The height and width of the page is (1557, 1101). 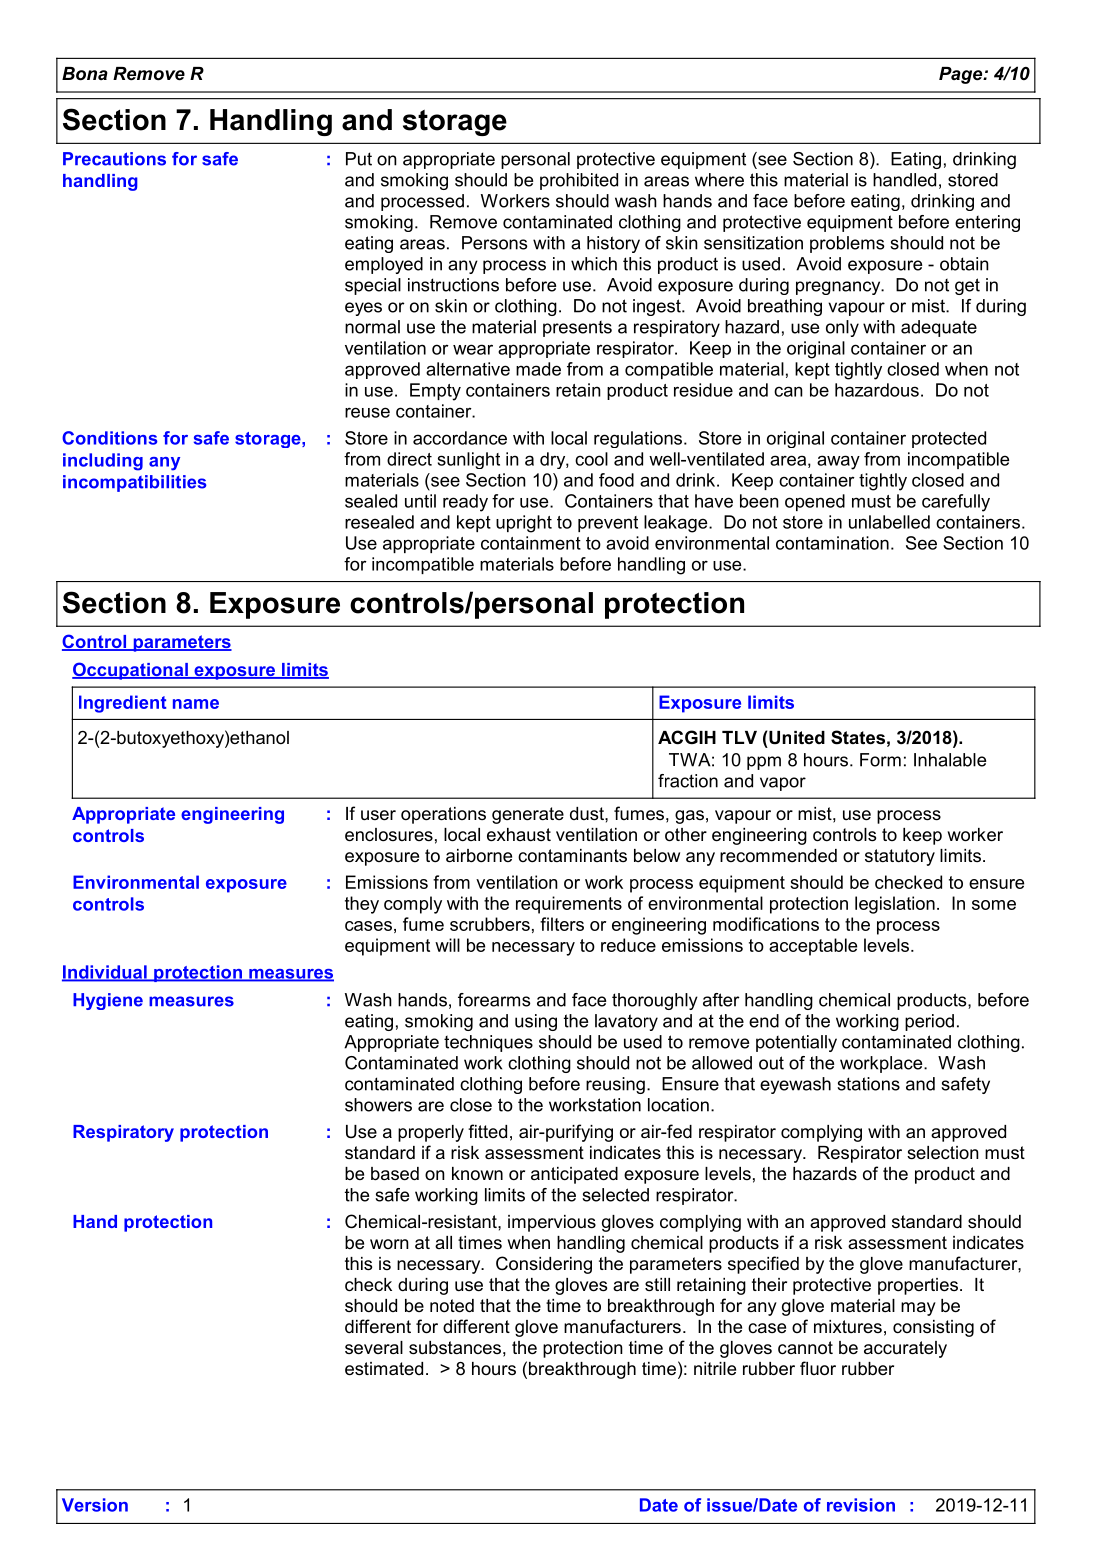 I want to click on unlabelled, so click(x=889, y=522).
